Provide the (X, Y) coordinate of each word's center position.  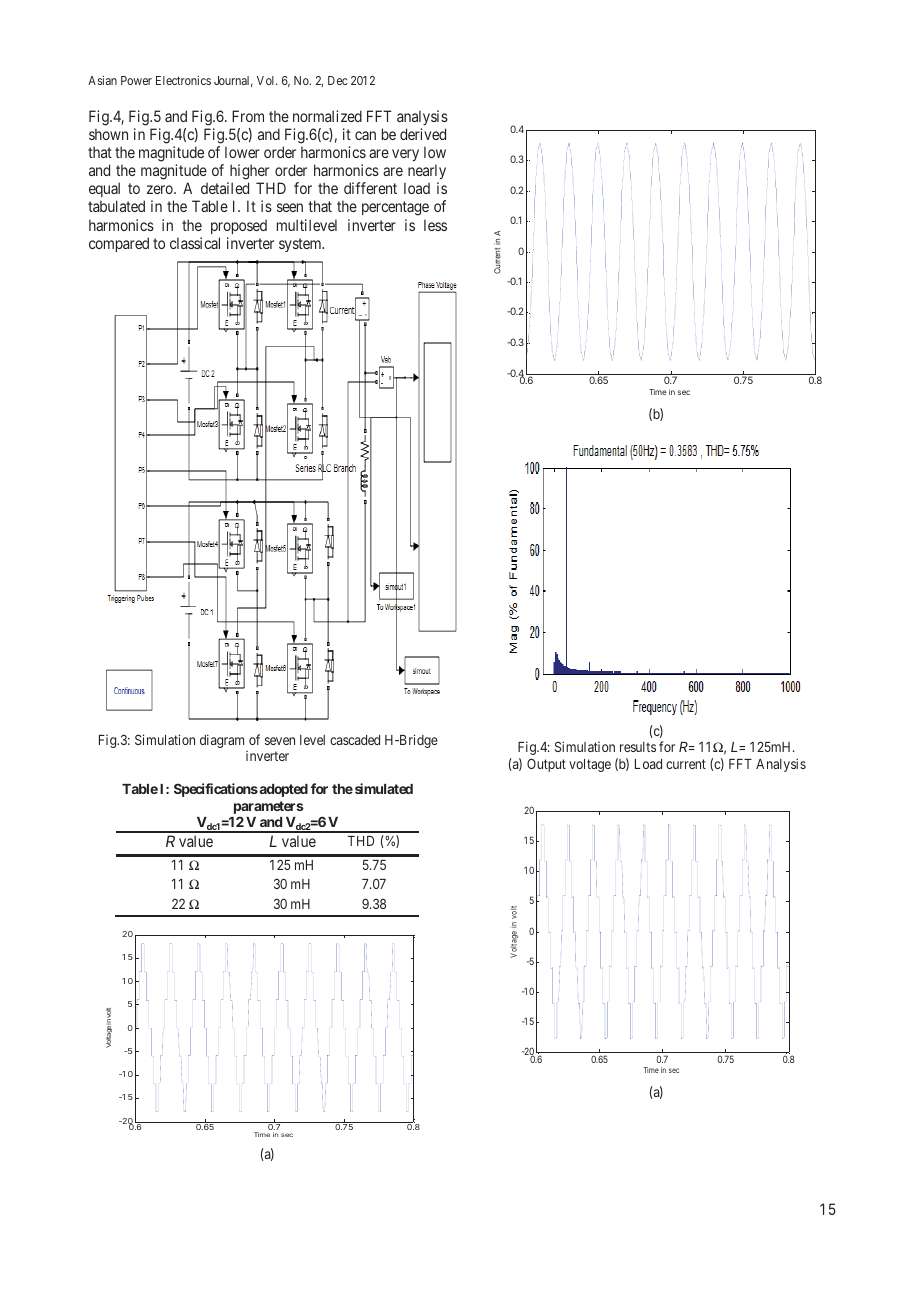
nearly (427, 171)
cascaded (355, 740)
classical (195, 243)
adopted (282, 790)
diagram (224, 742)
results (638, 747)
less (435, 225)
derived (423, 134)
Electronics (183, 80)
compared (119, 244)
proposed (239, 226)
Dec (338, 80)
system (301, 245)
